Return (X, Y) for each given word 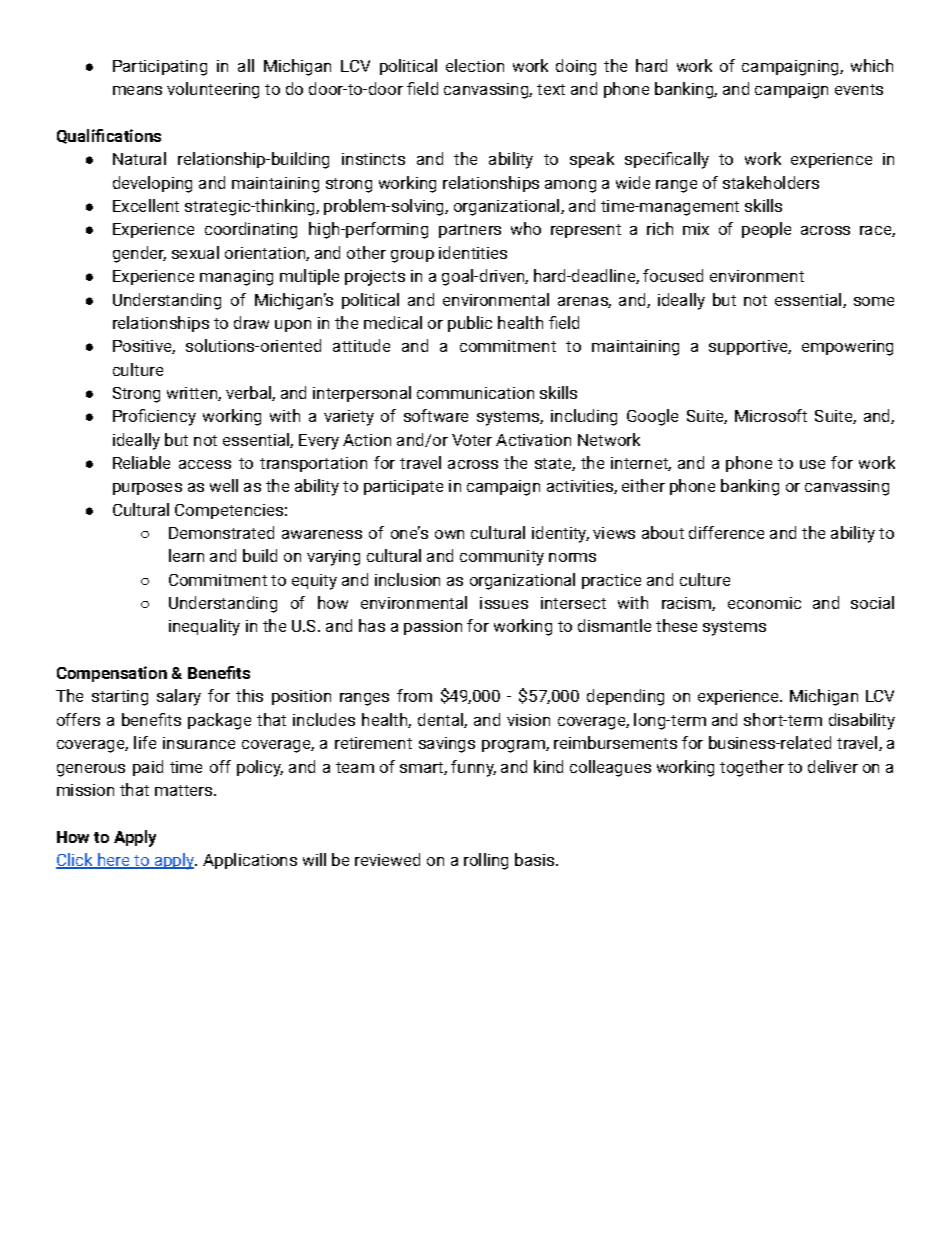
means (137, 90)
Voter (472, 440)
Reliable (141, 462)
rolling (486, 861)
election (475, 65)
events (859, 89)
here (114, 861)
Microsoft (771, 415)
